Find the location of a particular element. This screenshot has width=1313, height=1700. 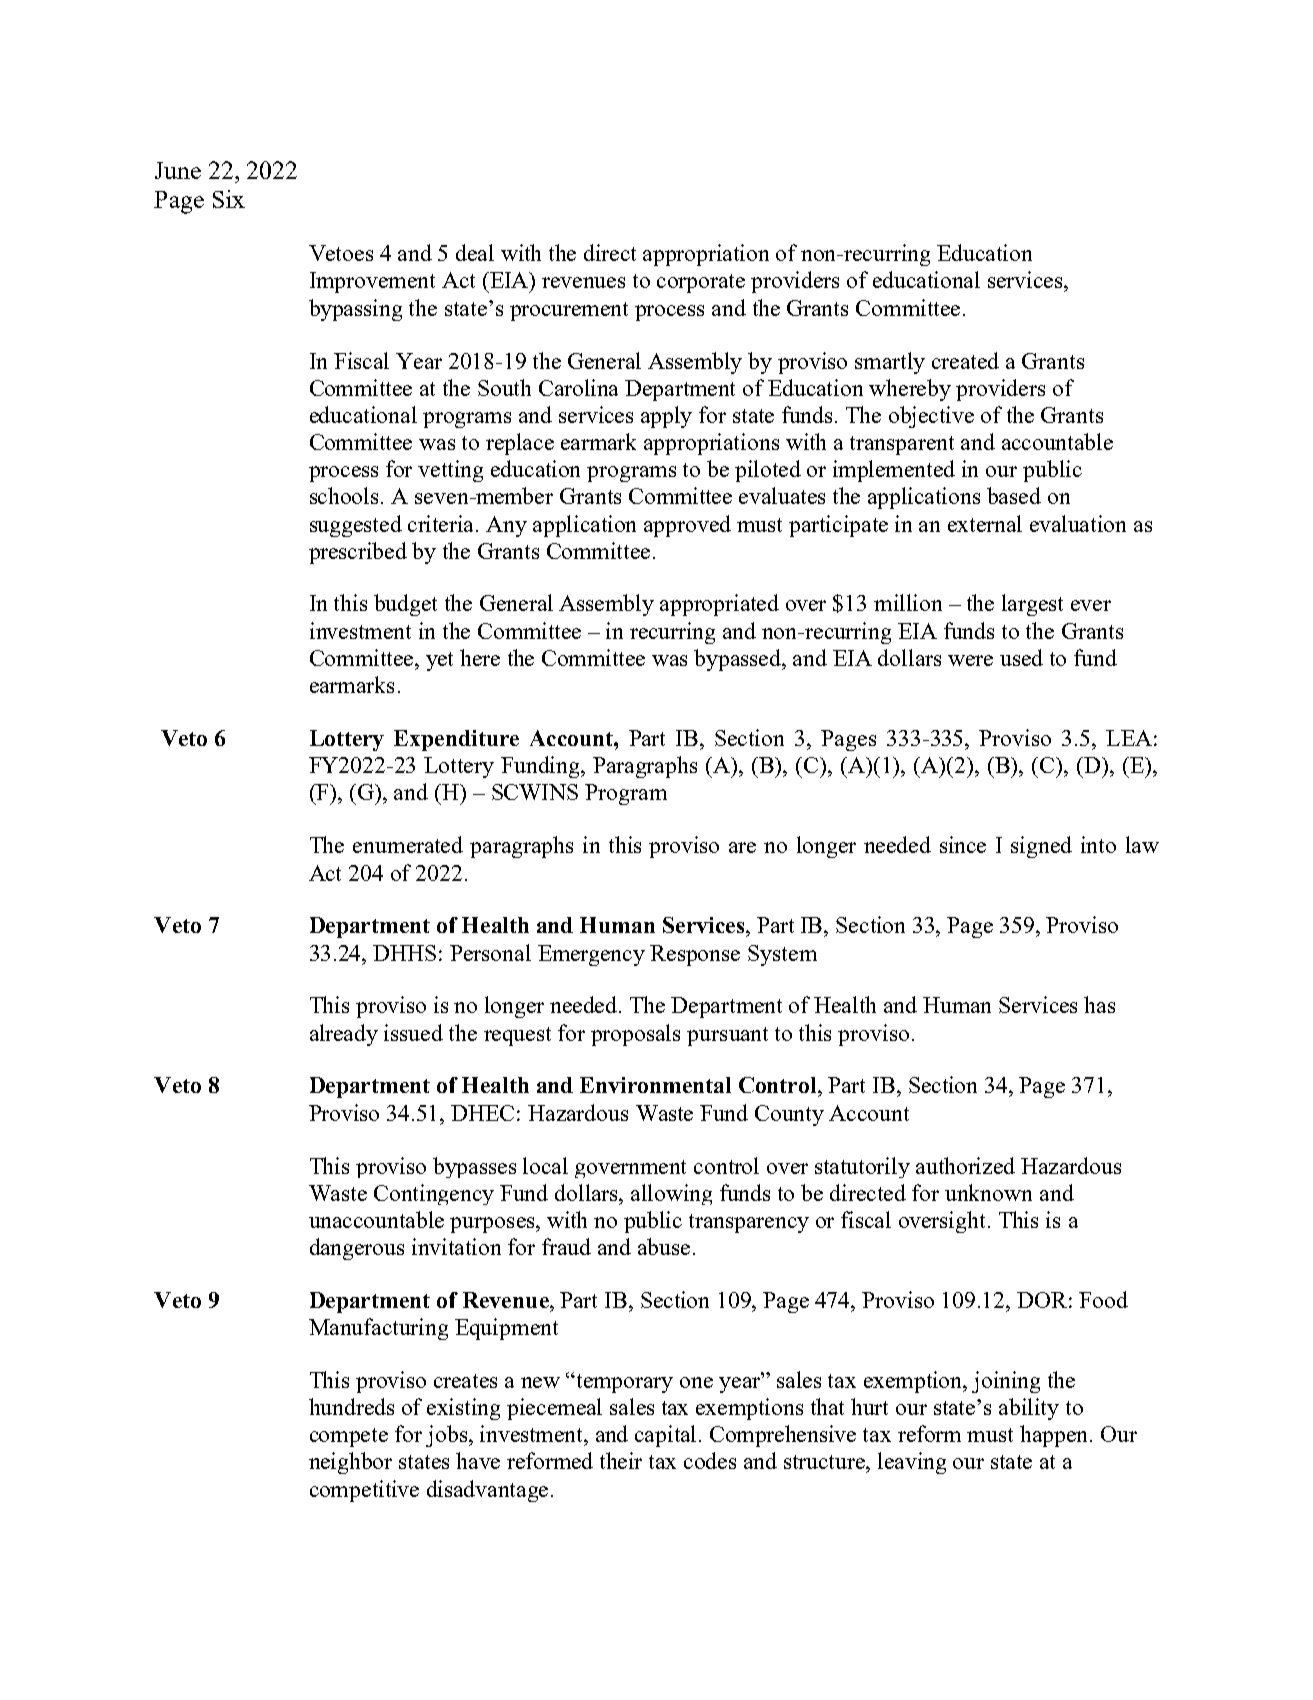

compete is located at coordinates (349, 1437).
